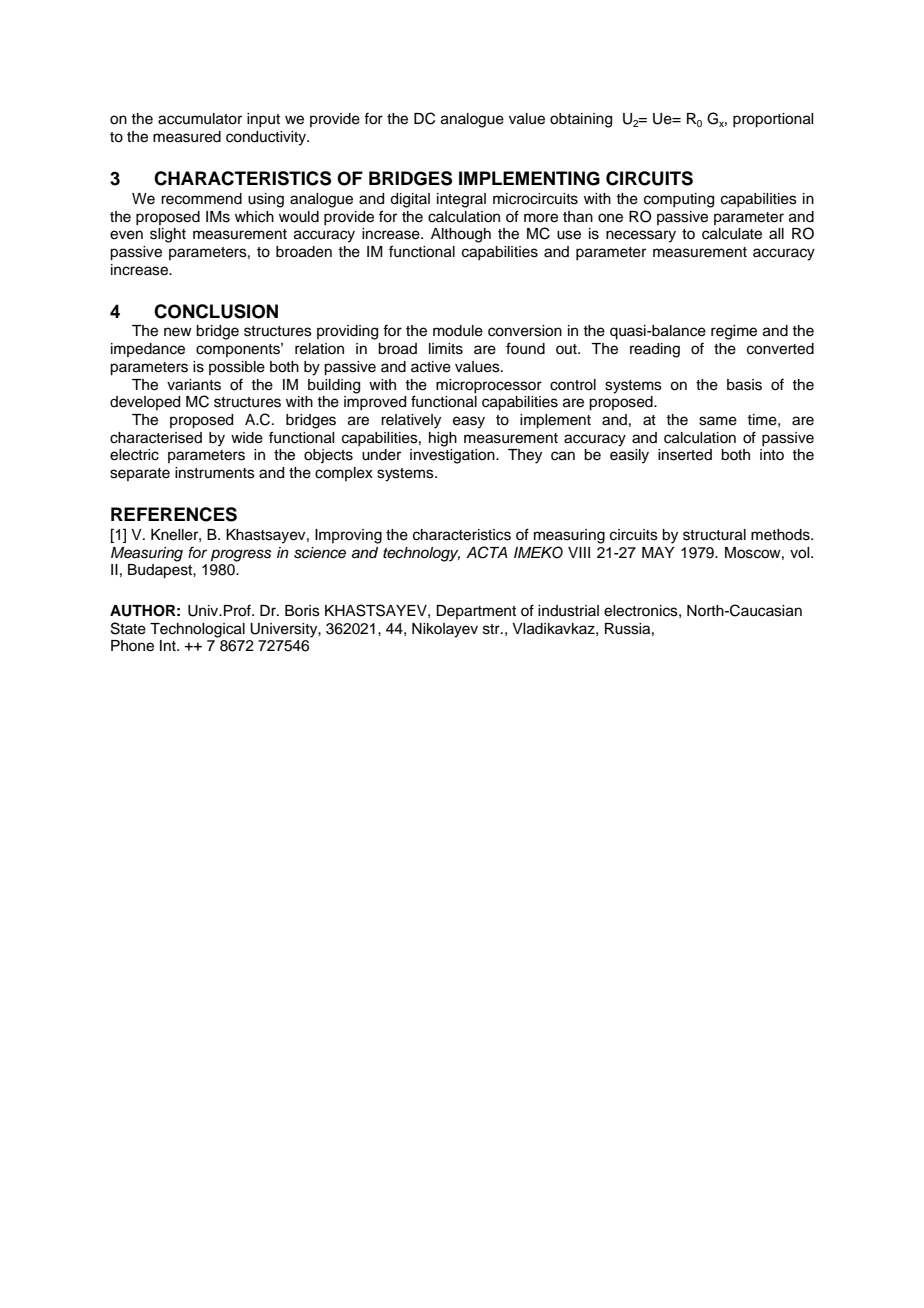 The width and height of the page is (924, 1308). Describe the element at coordinates (568, 611) in the page. I see `industrial` at that location.
